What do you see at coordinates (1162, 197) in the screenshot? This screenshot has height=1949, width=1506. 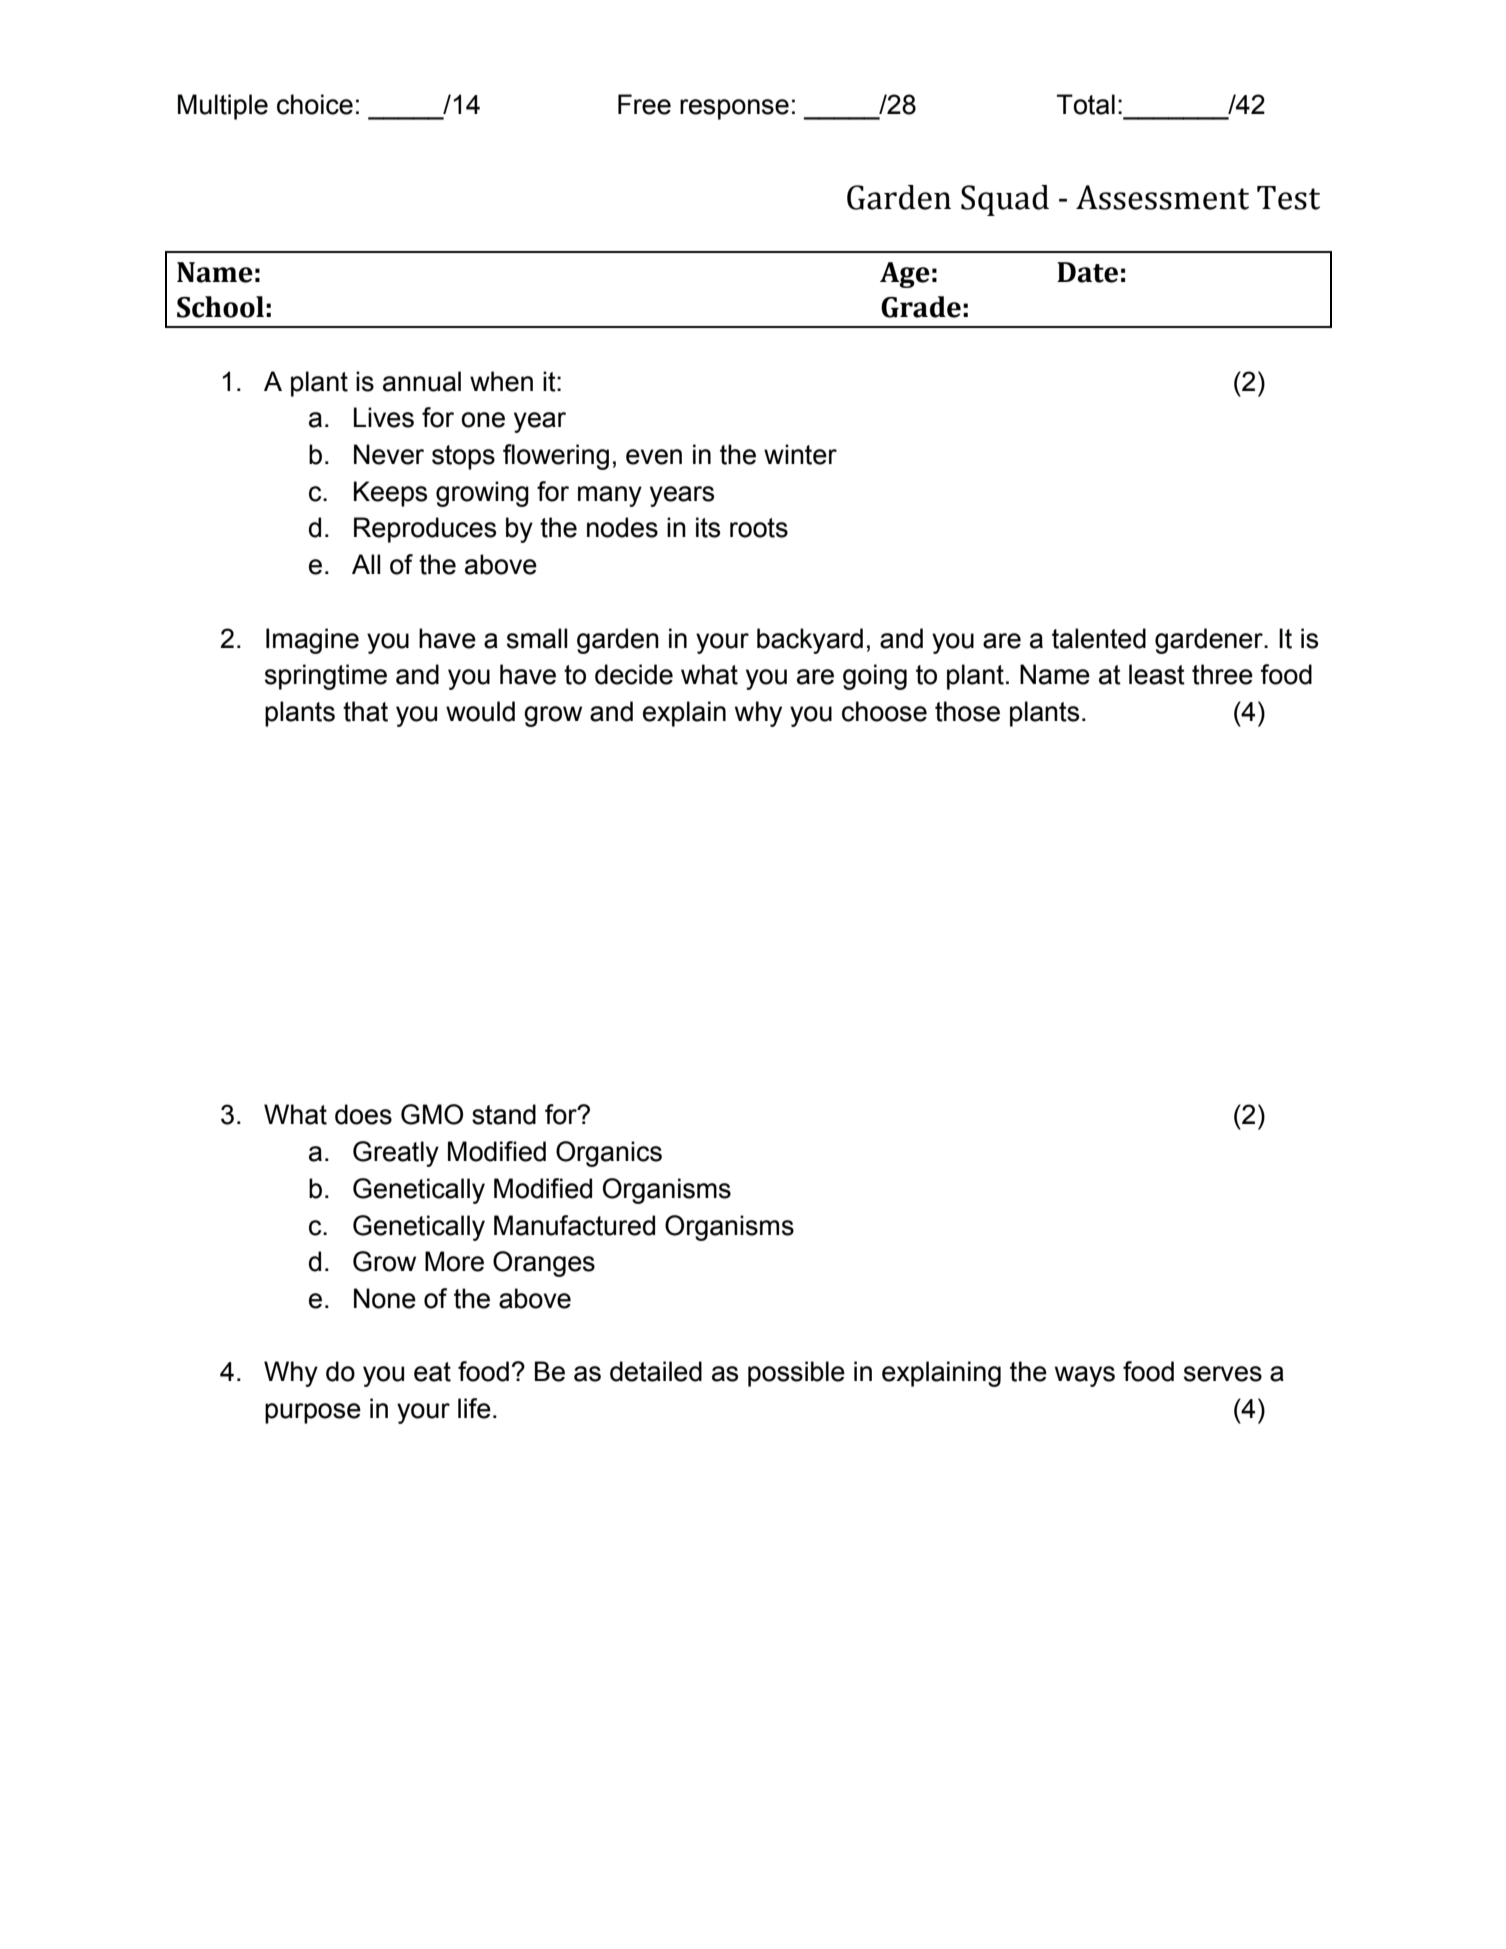 I see `Assessment` at bounding box center [1162, 197].
